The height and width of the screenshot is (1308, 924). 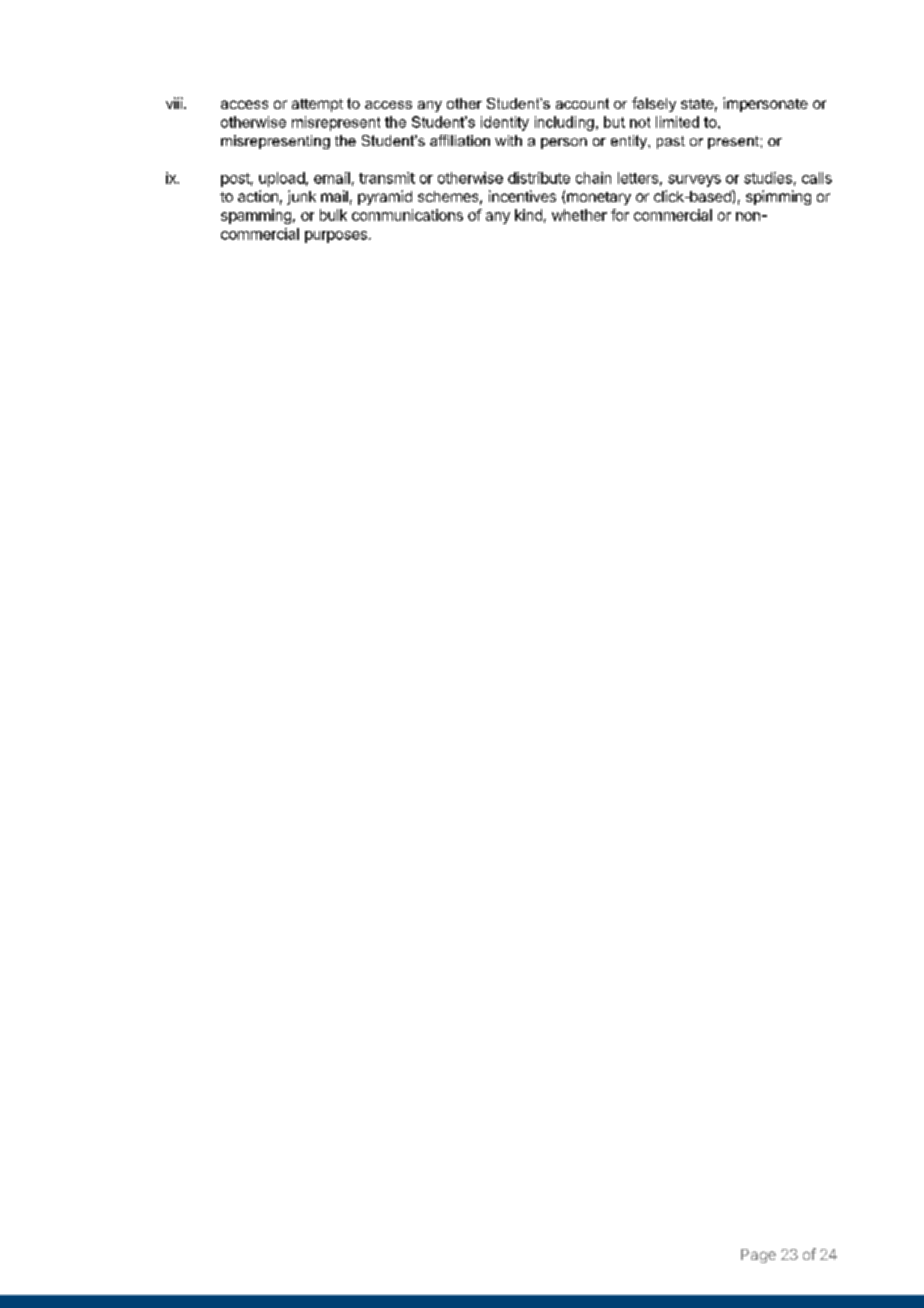 I want to click on bulk, so click(x=333, y=215).
